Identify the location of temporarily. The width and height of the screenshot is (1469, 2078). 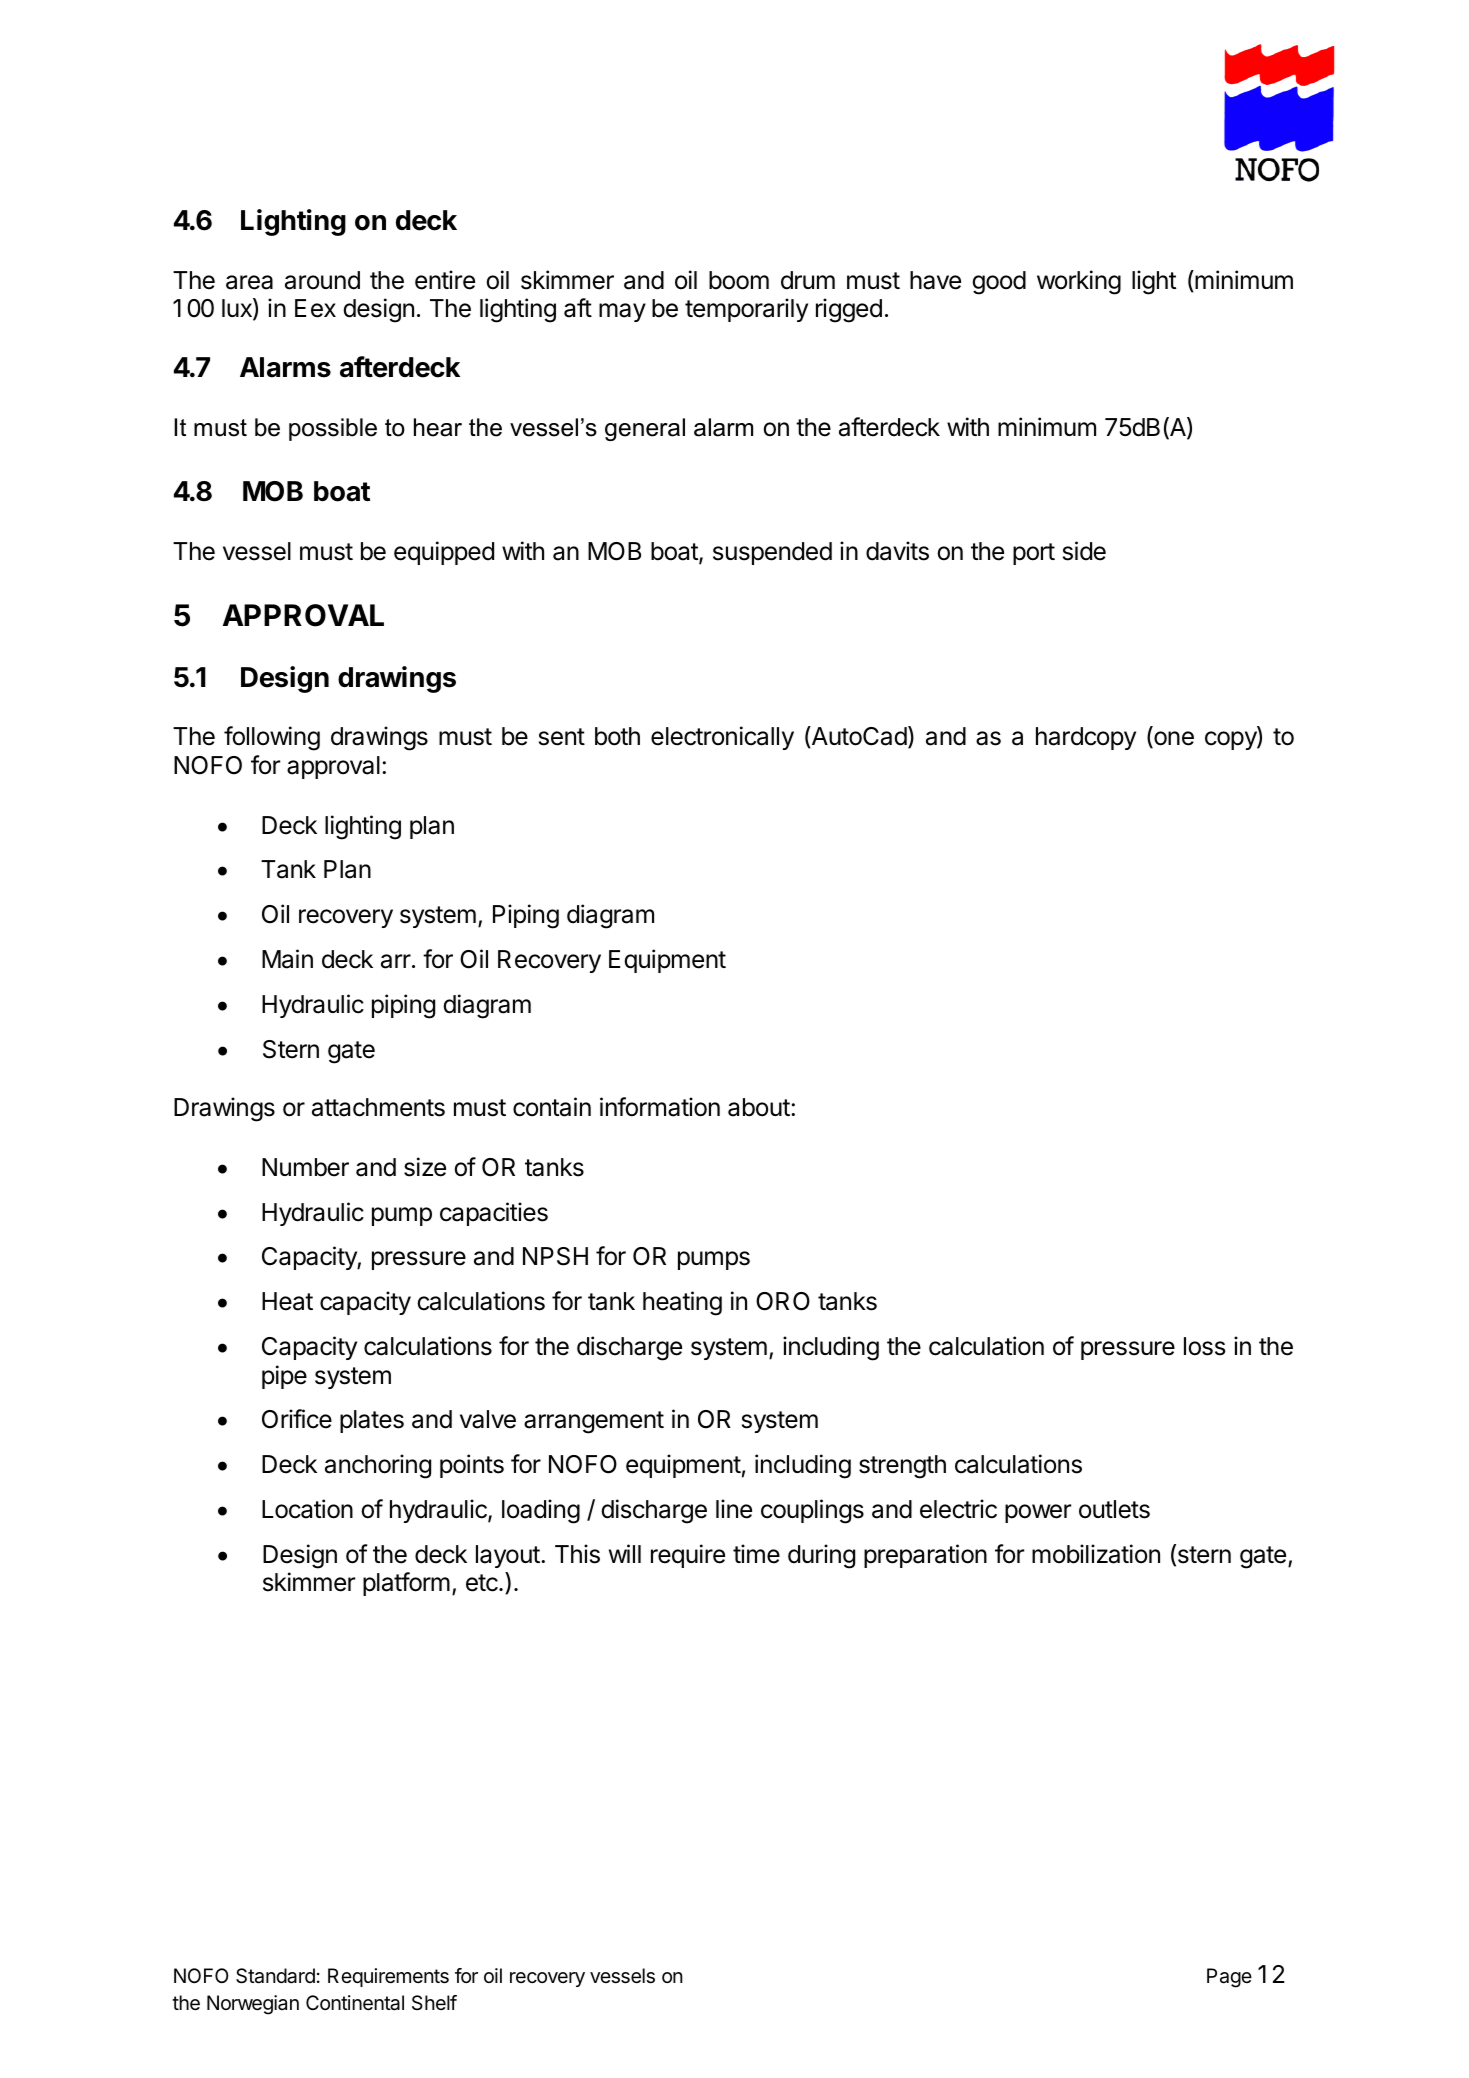
(746, 310).
